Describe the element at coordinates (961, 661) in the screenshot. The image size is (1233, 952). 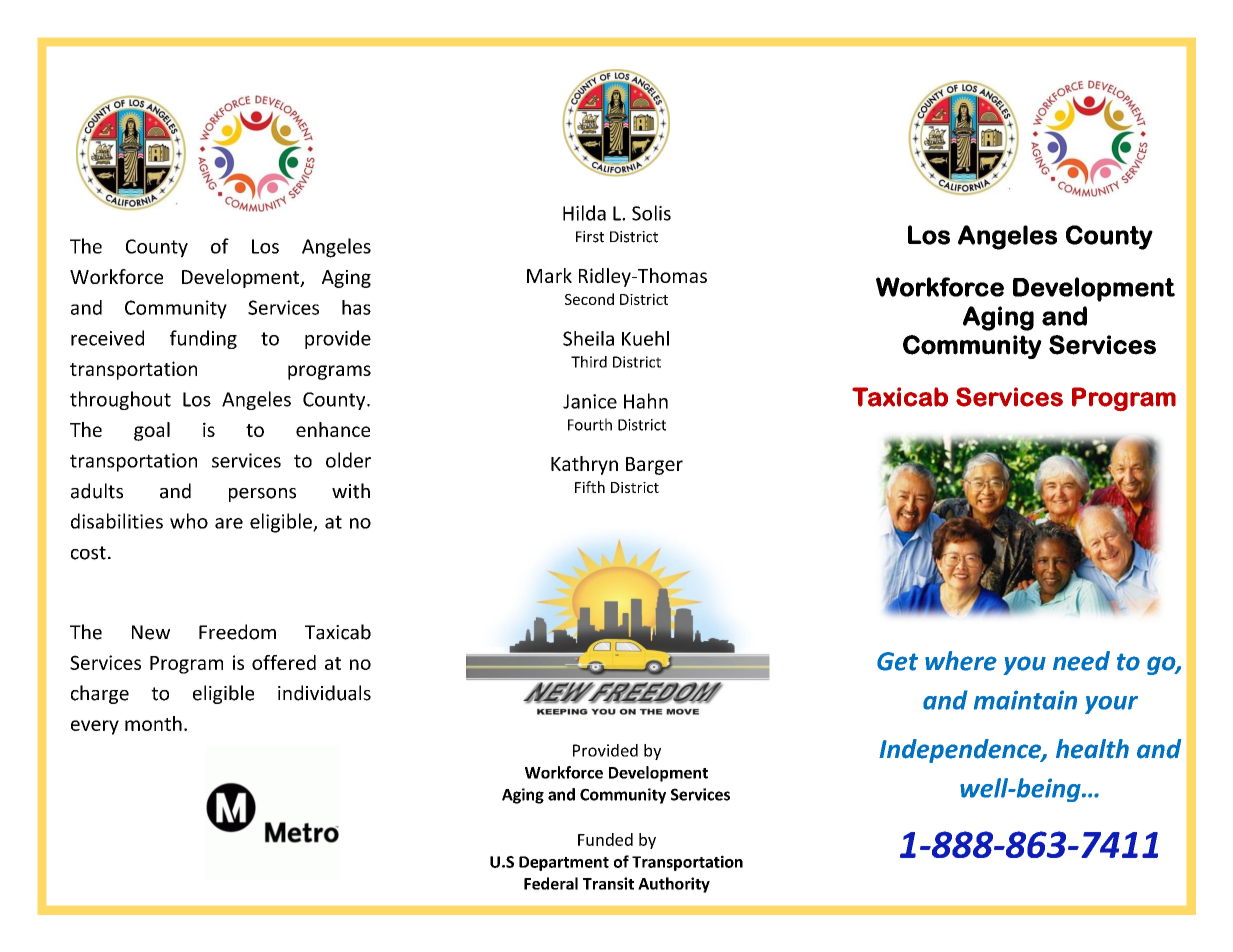
I see `where` at that location.
